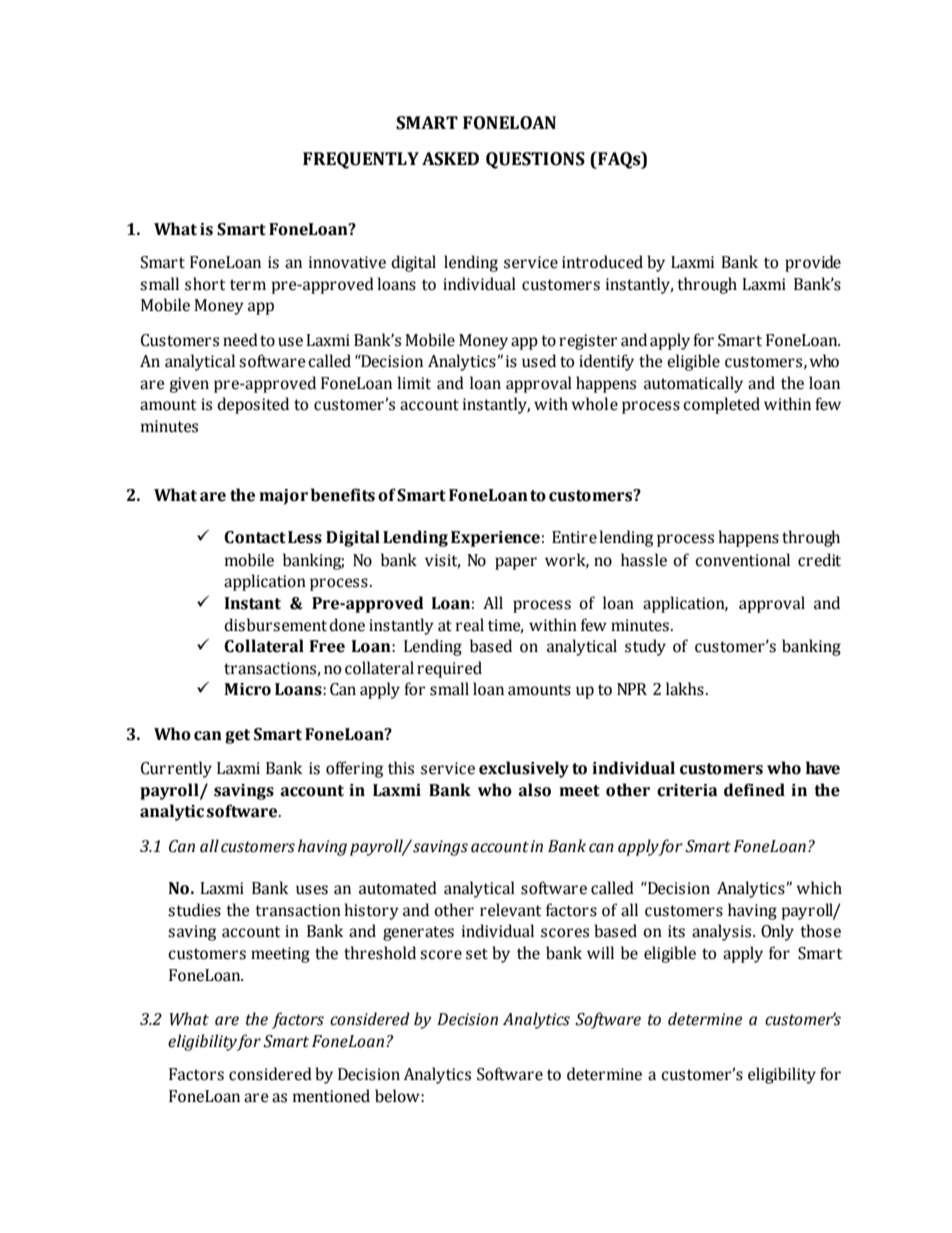  What do you see at coordinates (535, 160) in the document?
I see `QUESTIONS` at bounding box center [535, 160].
